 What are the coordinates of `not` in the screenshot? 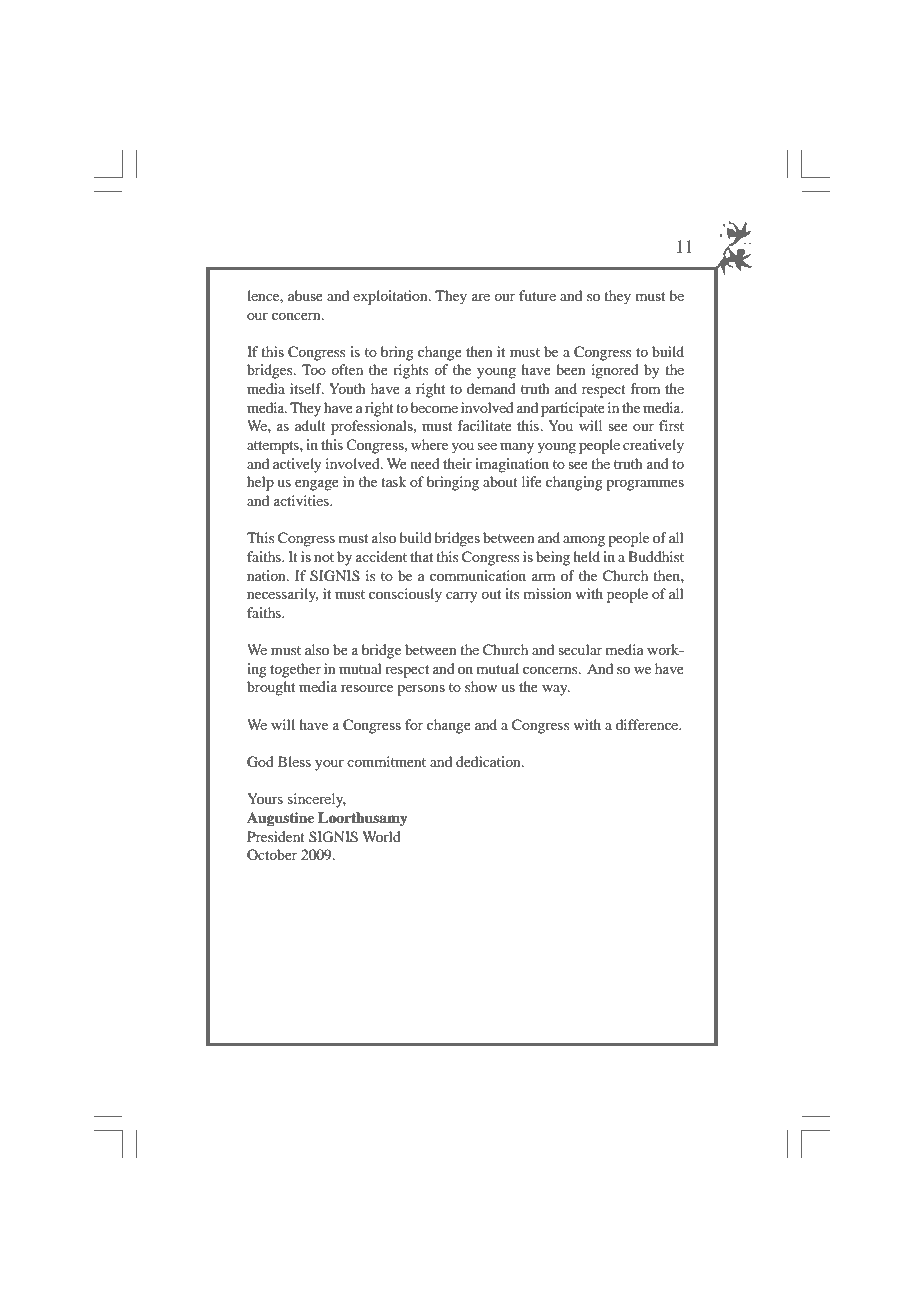 It's located at (324, 557).
